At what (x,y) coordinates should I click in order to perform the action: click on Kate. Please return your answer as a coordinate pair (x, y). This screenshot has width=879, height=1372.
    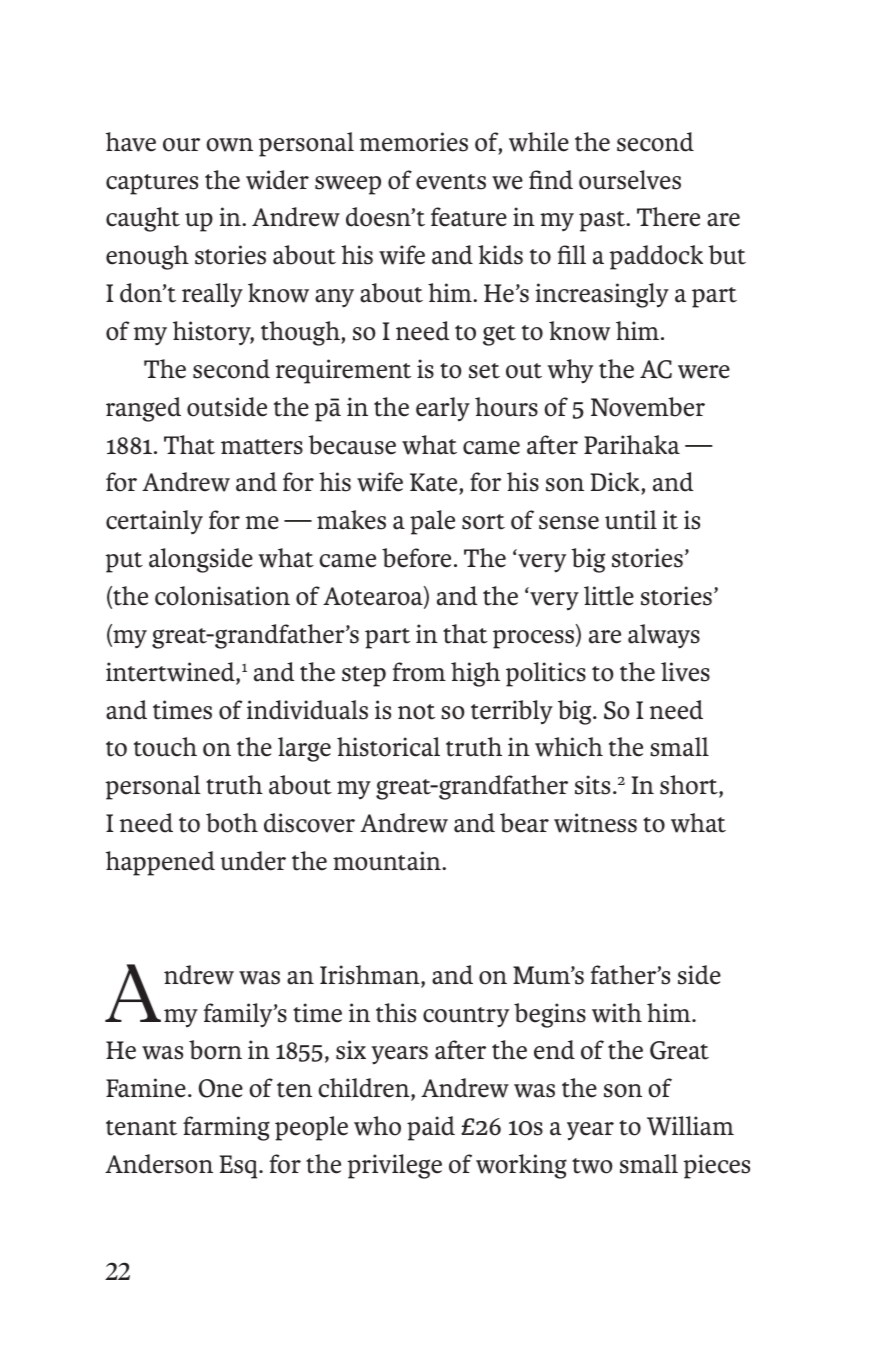
    Looking at the image, I should click on (435, 484).
